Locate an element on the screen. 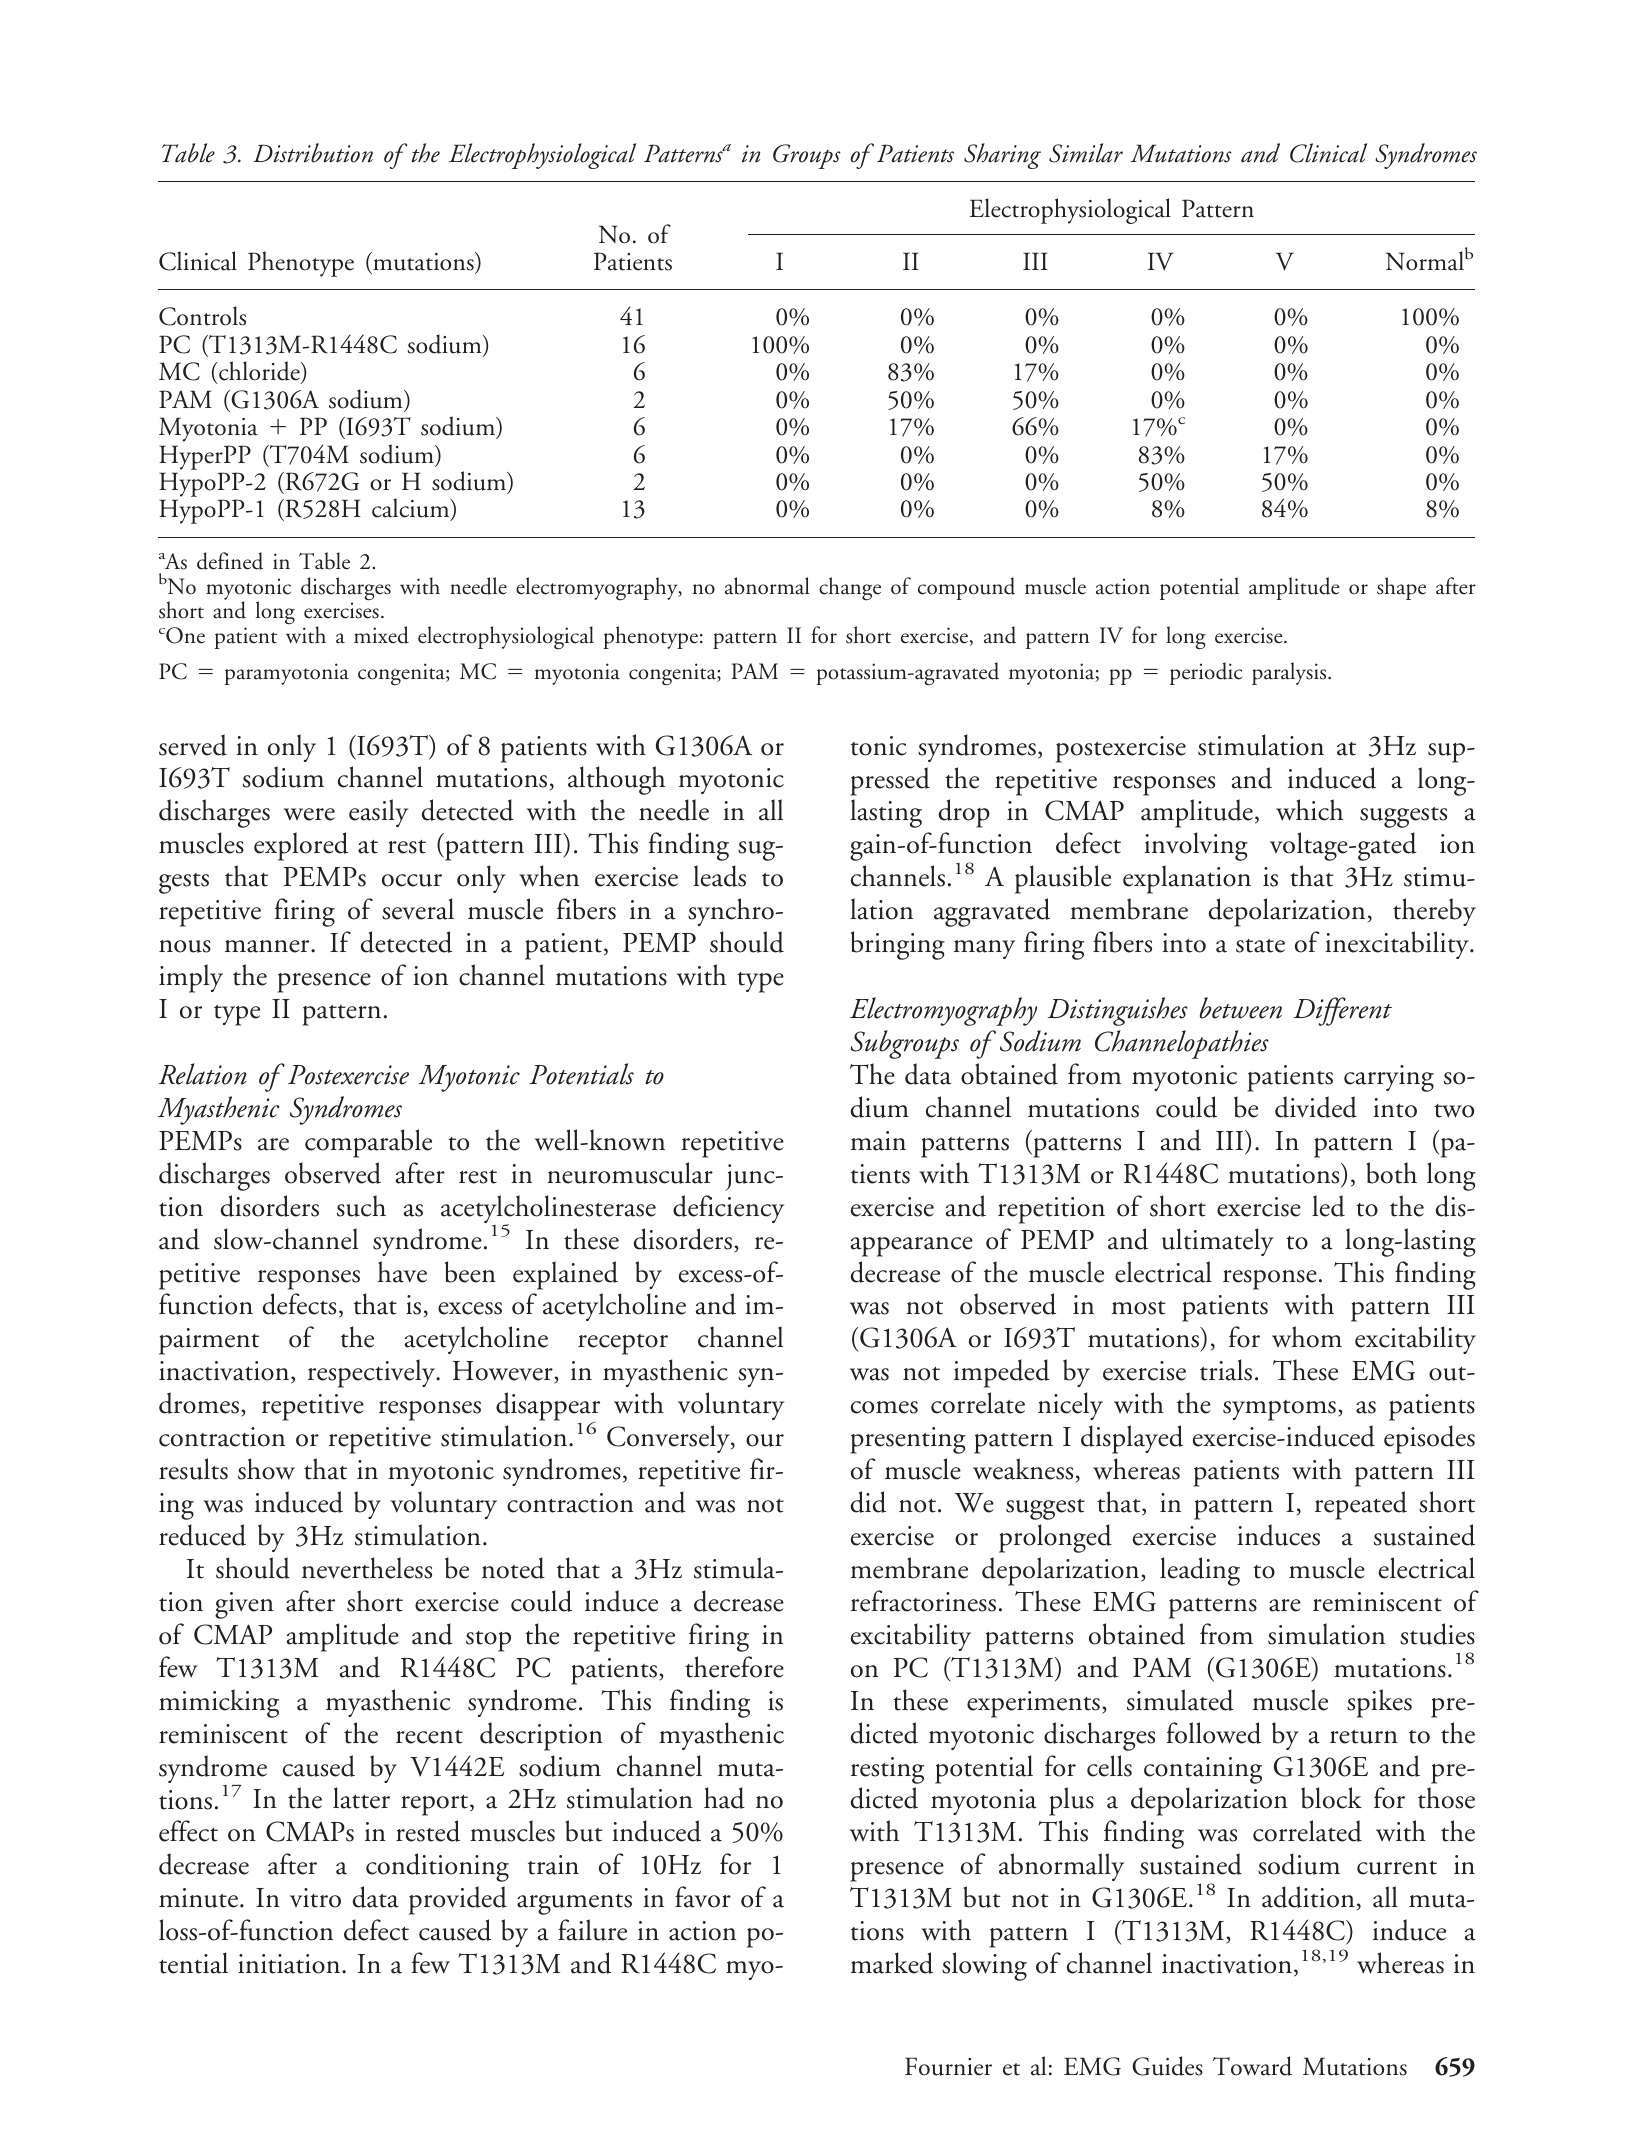  vitro is located at coordinates (315, 1898).
